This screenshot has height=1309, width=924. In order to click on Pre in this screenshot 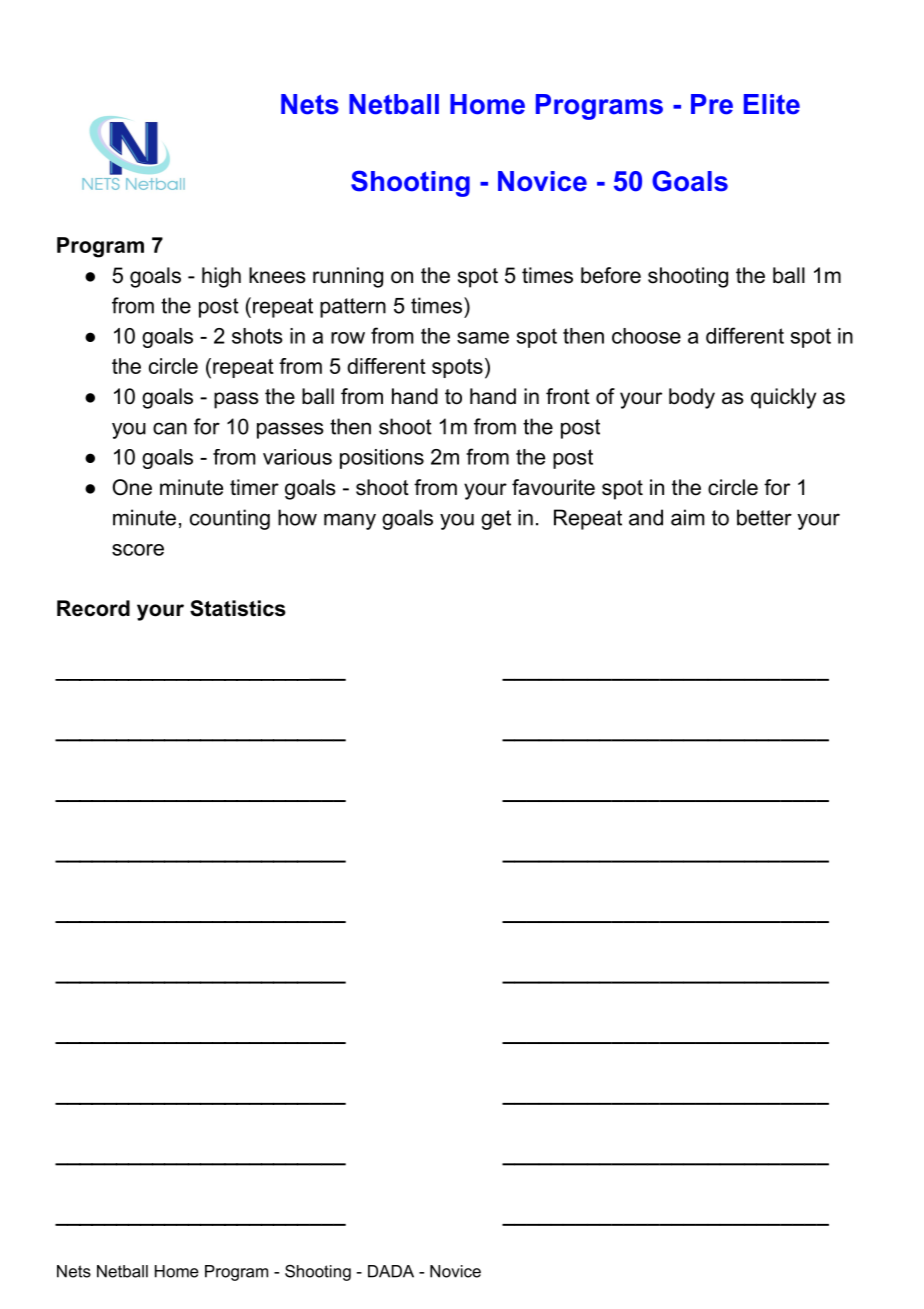, I will do `click(712, 104)`.
